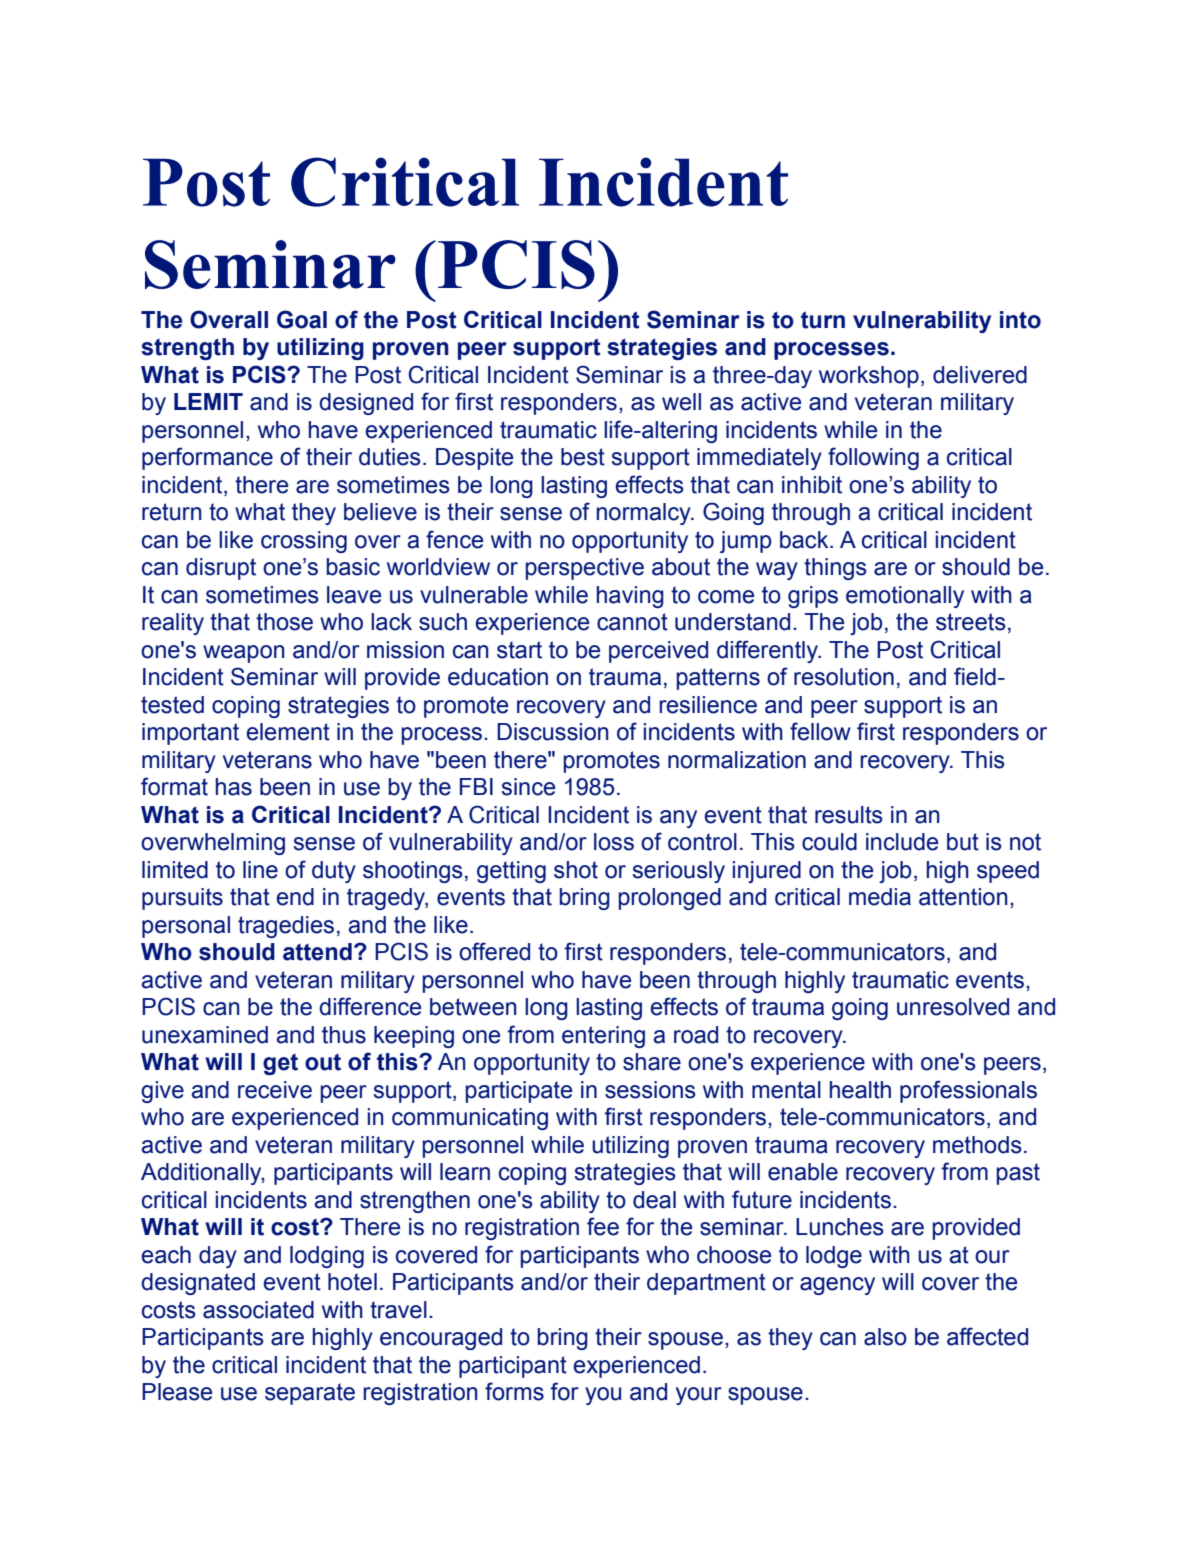 This image has width=1201, height=1555. What do you see at coordinates (205, 1035) in the image?
I see `unexamined` at bounding box center [205, 1035].
